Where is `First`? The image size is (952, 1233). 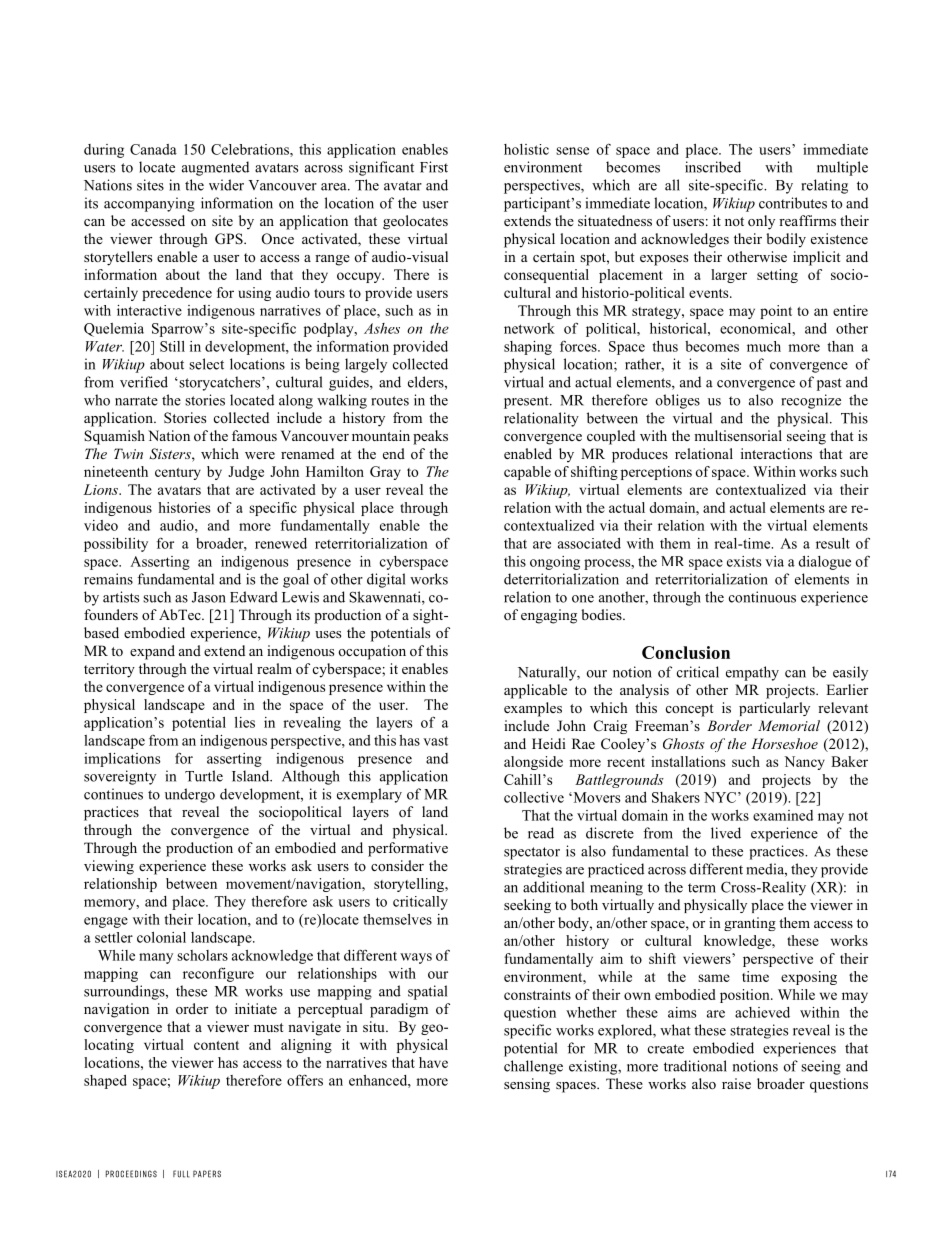 First is located at coordinates (434, 167).
